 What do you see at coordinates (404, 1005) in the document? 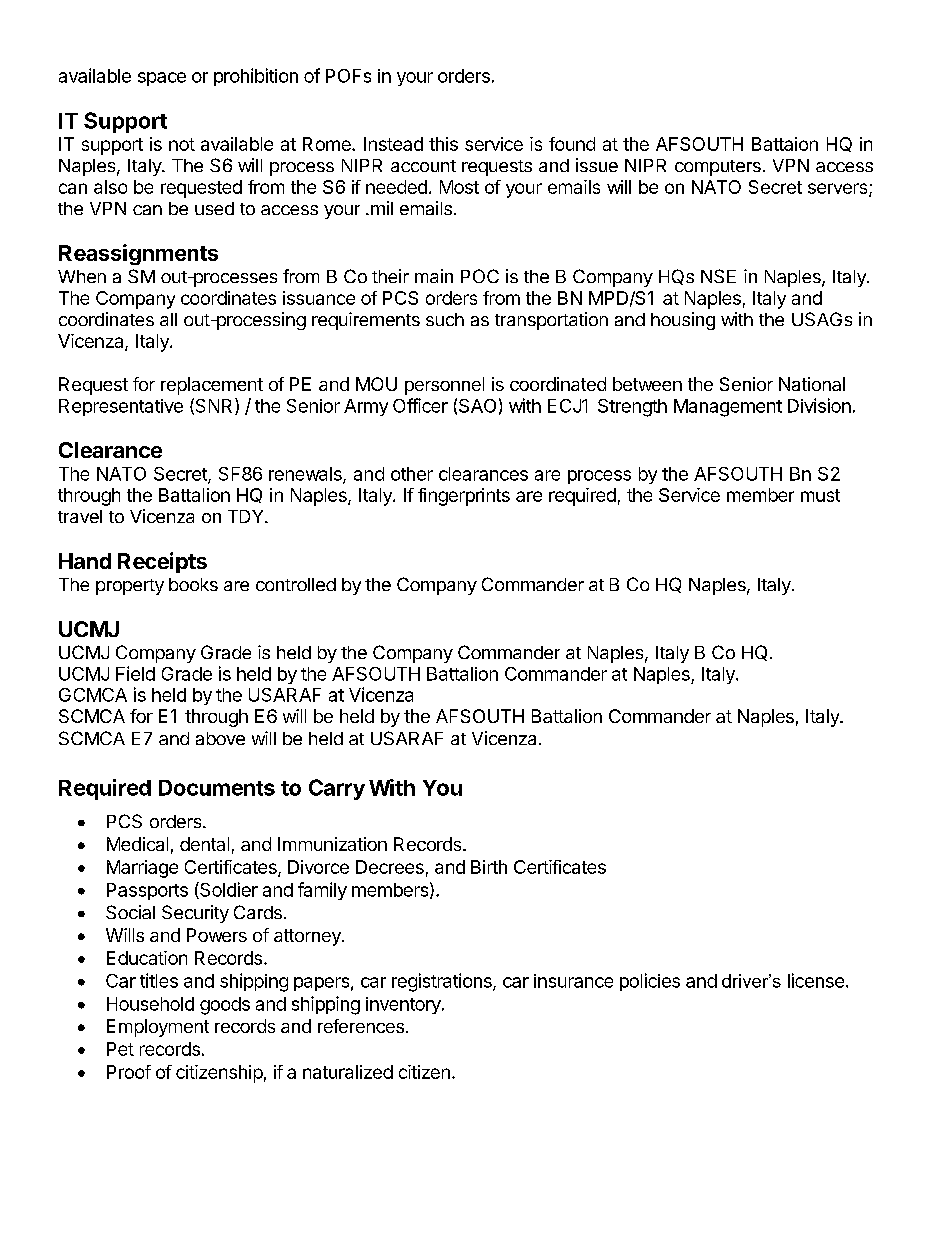
I see `inventory` at bounding box center [404, 1005].
